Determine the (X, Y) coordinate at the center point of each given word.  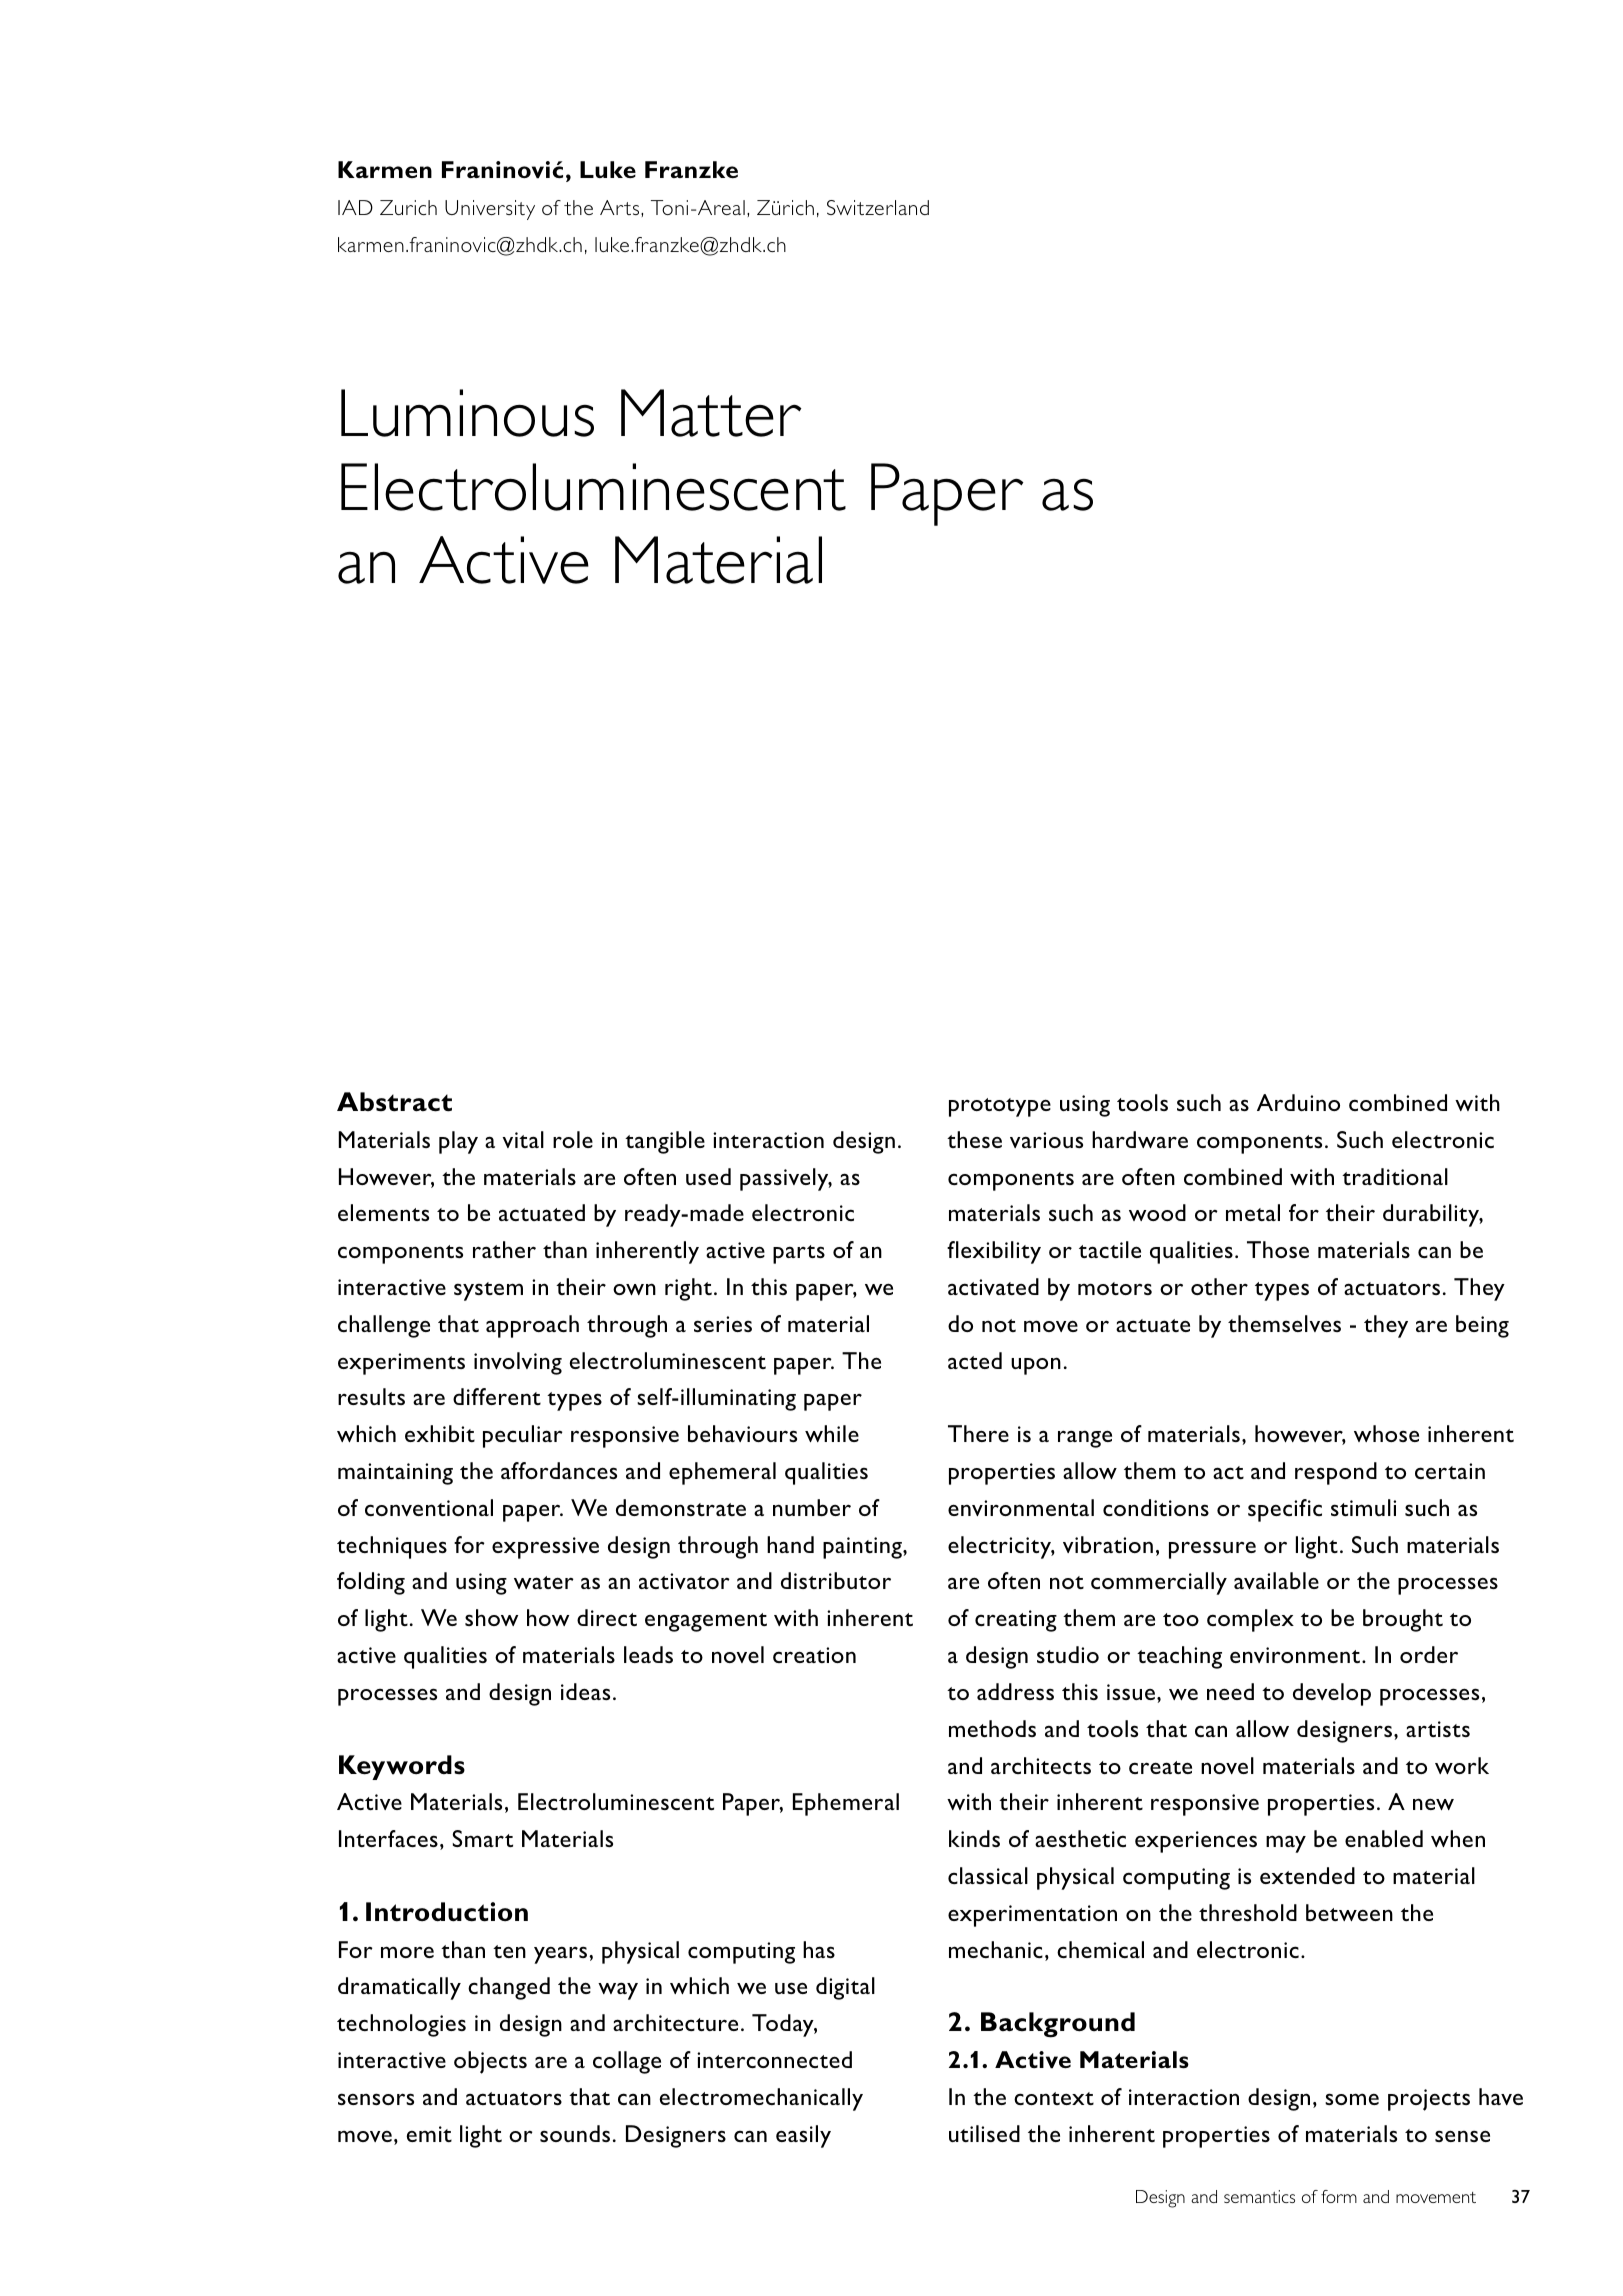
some (1352, 2099)
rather (504, 1249)
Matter (711, 413)
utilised (984, 2133)
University (490, 210)
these (974, 1139)
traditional (1395, 1176)
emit (429, 2134)
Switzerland (878, 207)
